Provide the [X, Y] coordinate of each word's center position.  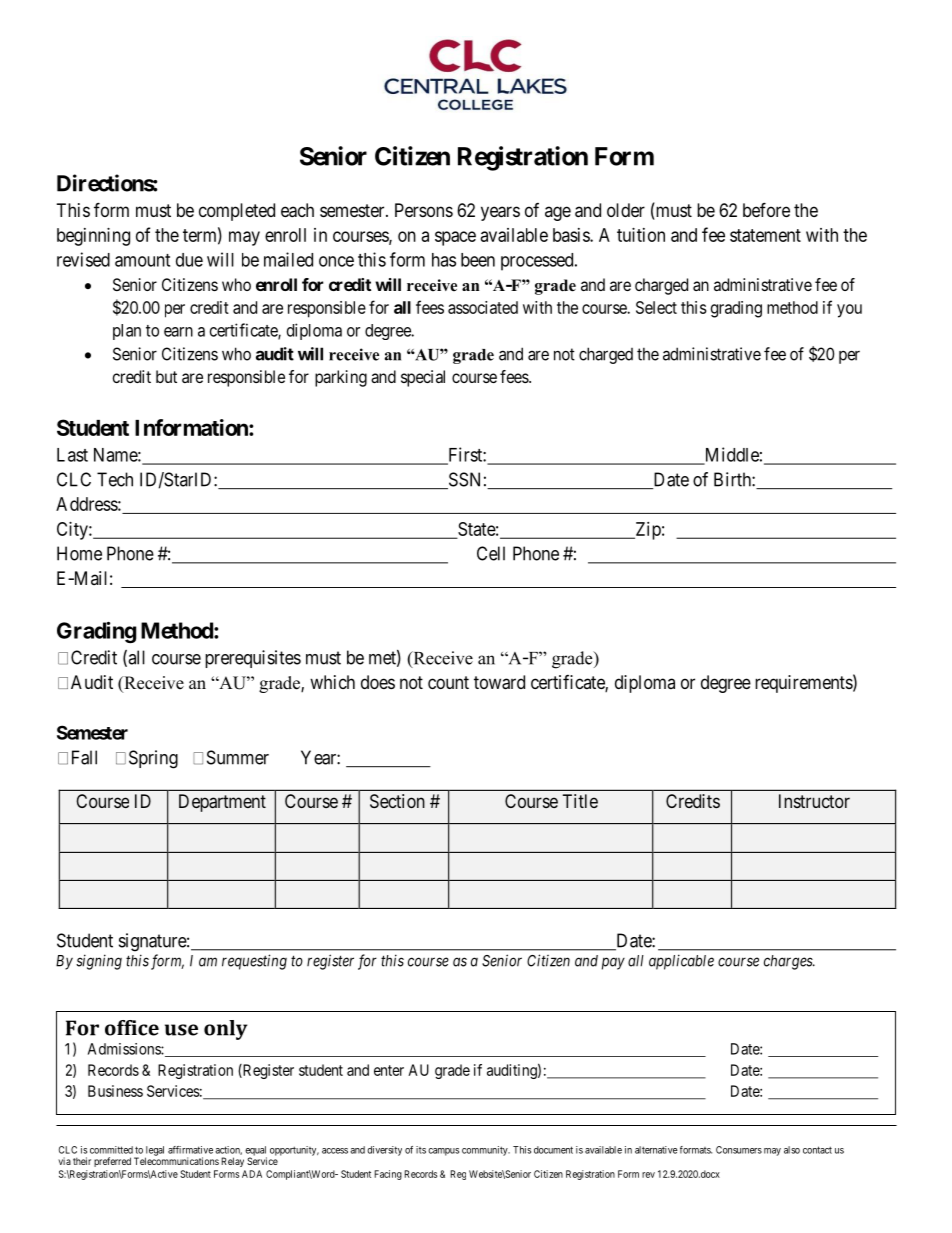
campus [443, 1152]
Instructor [814, 801]
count [448, 682]
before [766, 209]
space [455, 238]
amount [142, 260]
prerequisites [253, 659]
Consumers [739, 1150]
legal [154, 1152]
